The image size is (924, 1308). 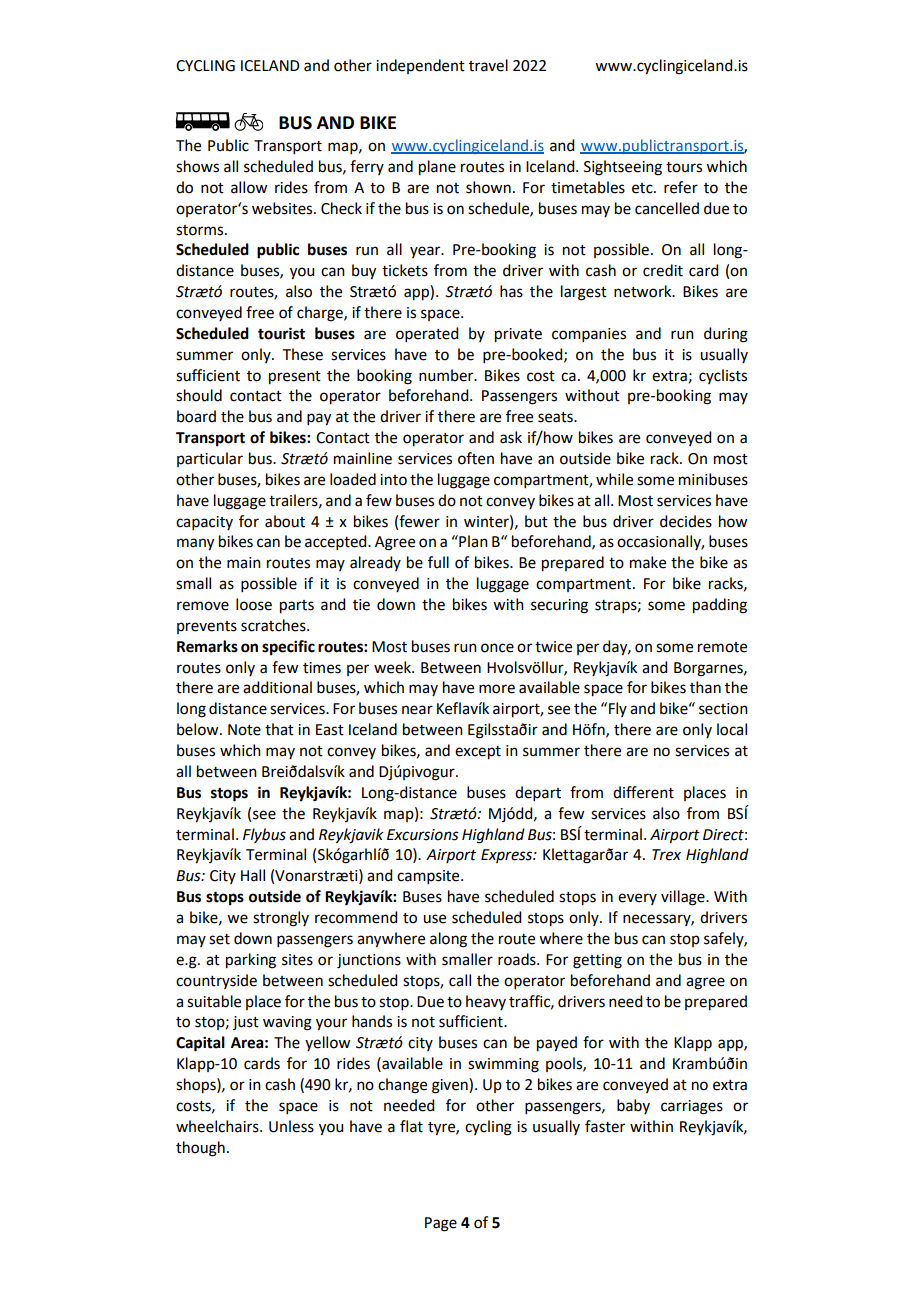 What do you see at coordinates (249, 187) in the screenshot?
I see `allow` at bounding box center [249, 187].
